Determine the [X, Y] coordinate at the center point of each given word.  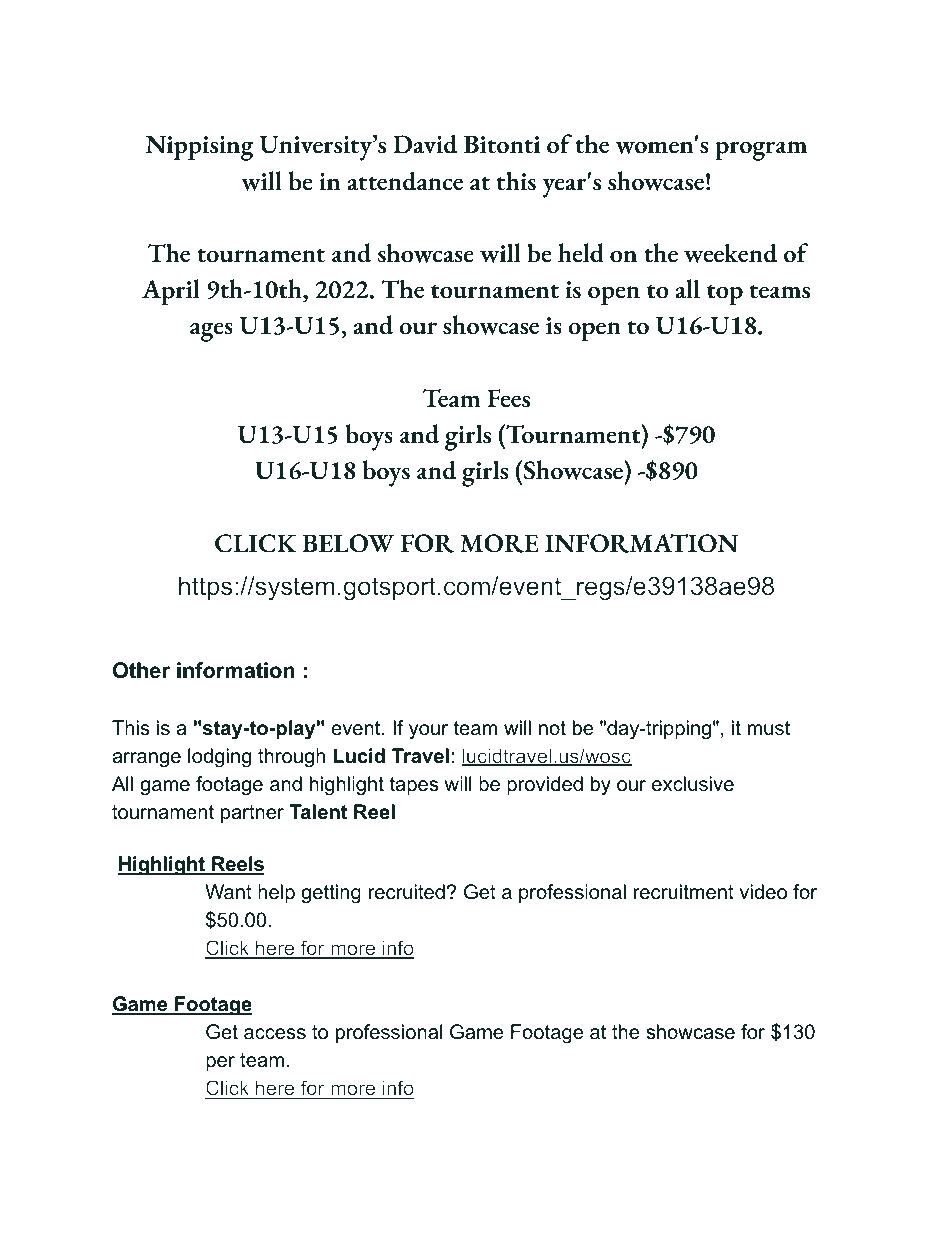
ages [211, 332]
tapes [414, 786]
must [769, 728]
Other [141, 670]
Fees [508, 398]
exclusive [693, 784]
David [425, 144]
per [220, 1063]
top [725, 295]
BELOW [348, 543]
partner [252, 814]
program [761, 151]
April [171, 292]
